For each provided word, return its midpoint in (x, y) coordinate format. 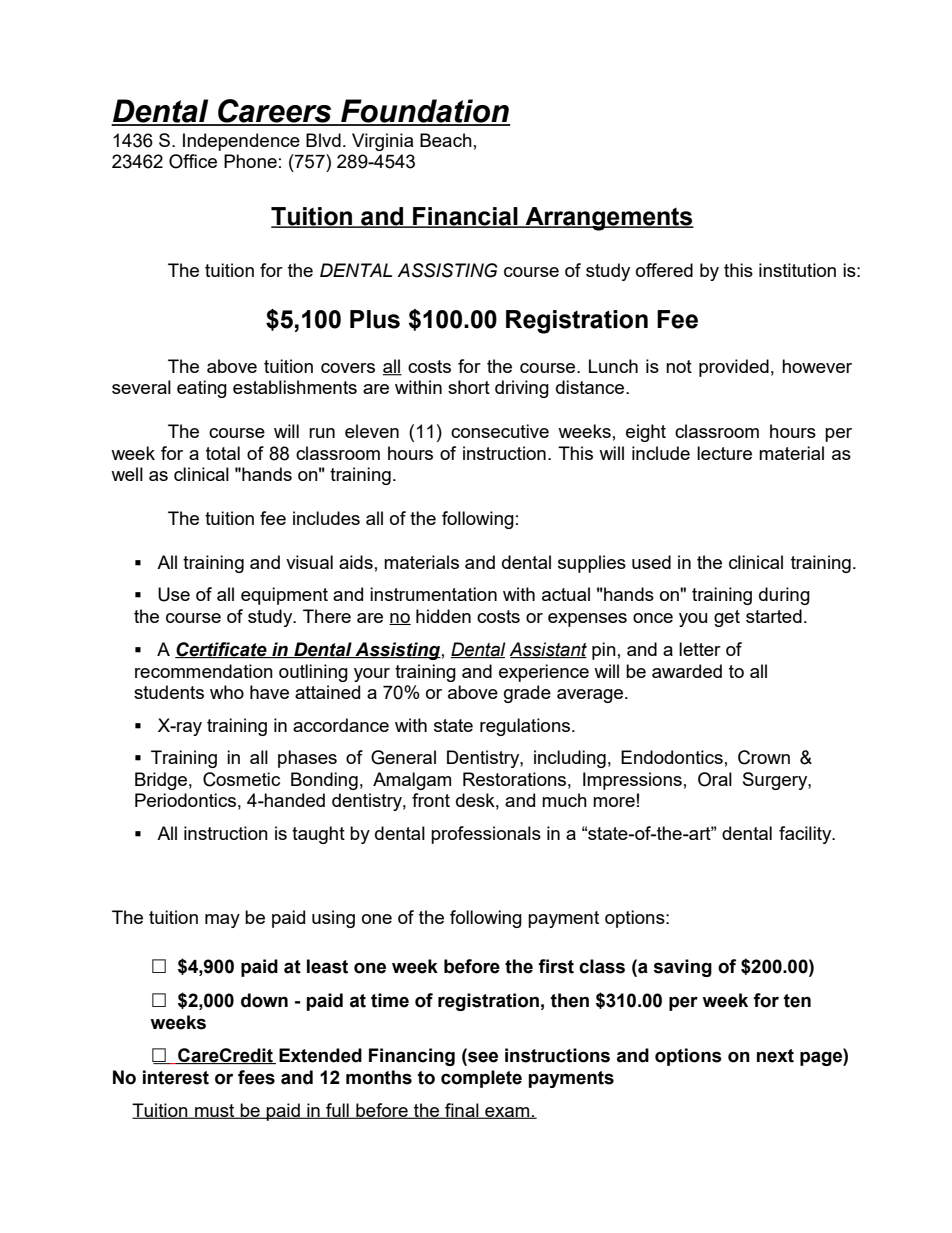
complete (481, 1079)
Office (193, 161)
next (775, 1056)
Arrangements (608, 219)
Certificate (222, 650)
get (727, 618)
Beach (446, 140)
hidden (443, 616)
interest (176, 1077)
